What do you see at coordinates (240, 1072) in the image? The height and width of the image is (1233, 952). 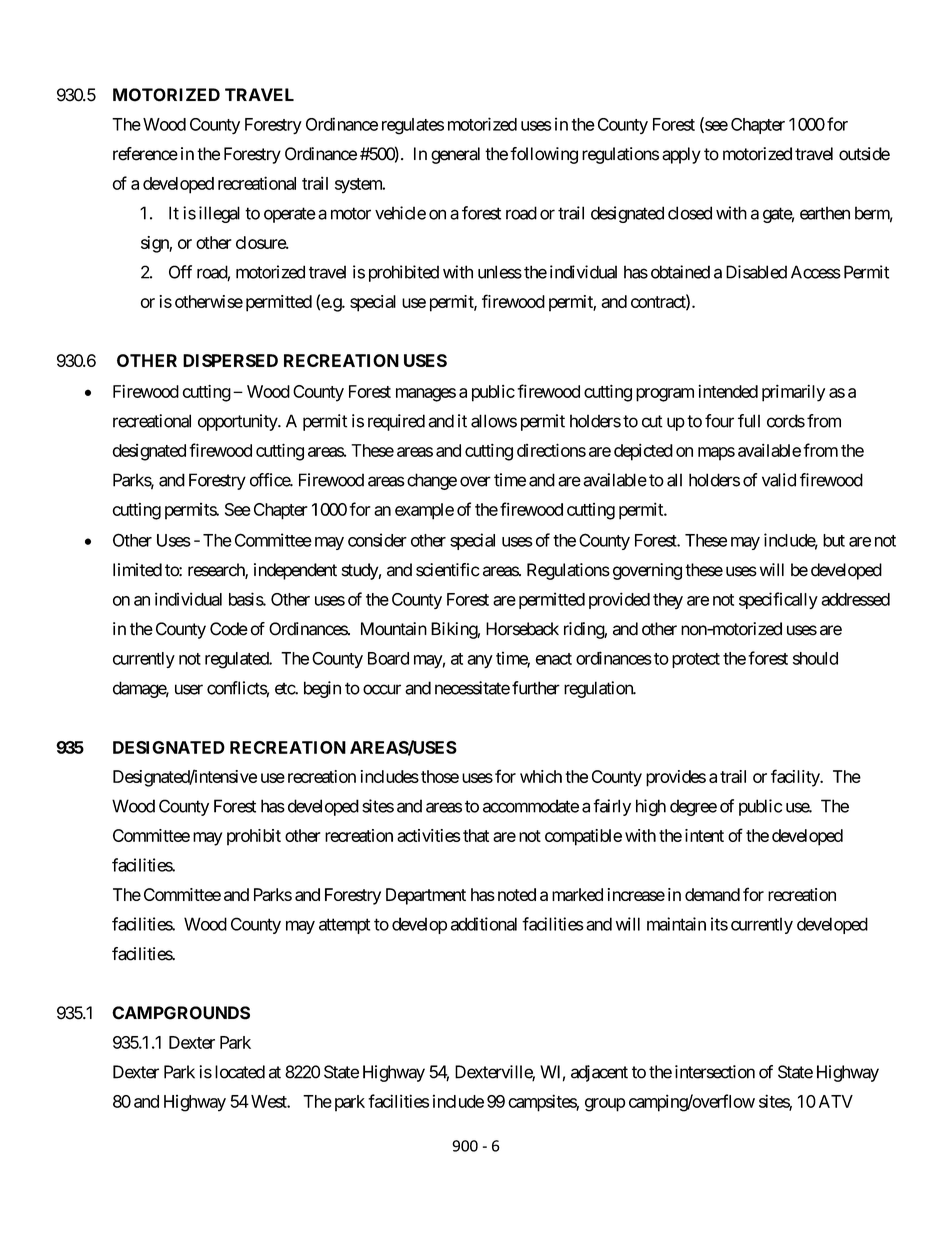 I see `located` at bounding box center [240, 1072].
